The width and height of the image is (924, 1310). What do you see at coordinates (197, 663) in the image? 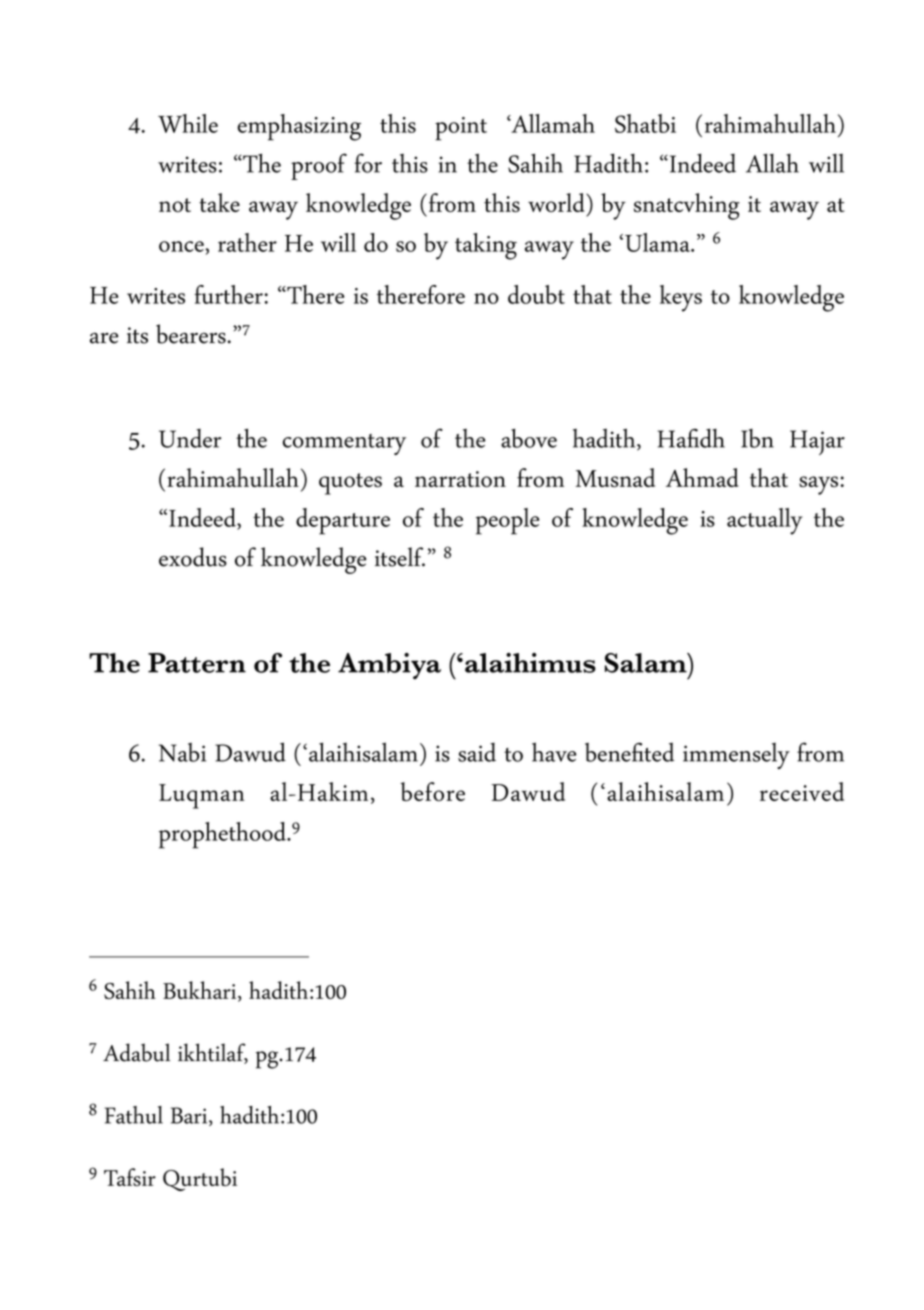
I see `Pattern` at bounding box center [197, 663].
